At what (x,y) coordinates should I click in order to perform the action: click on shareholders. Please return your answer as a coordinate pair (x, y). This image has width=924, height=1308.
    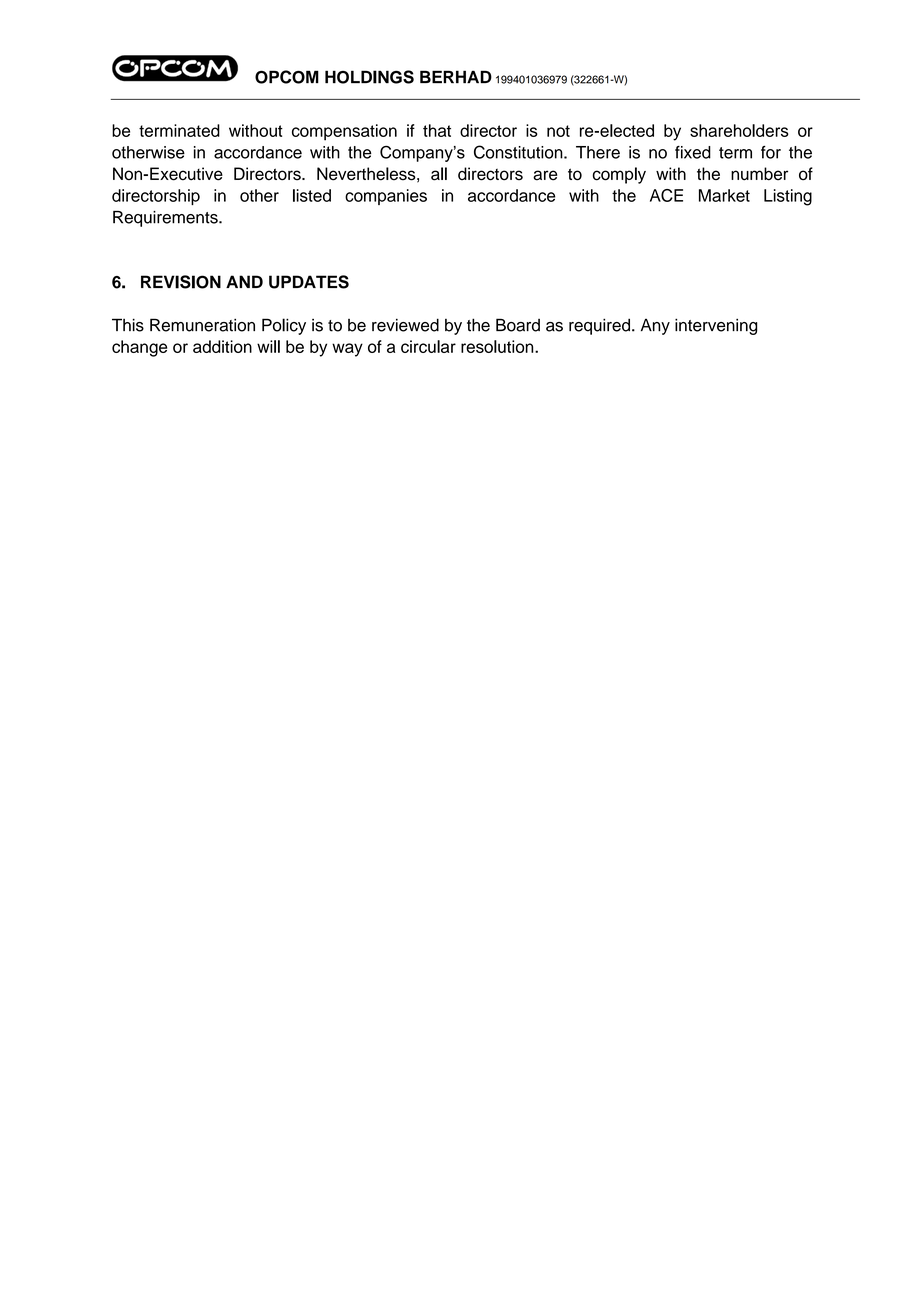
    Looking at the image, I should click on (739, 130).
